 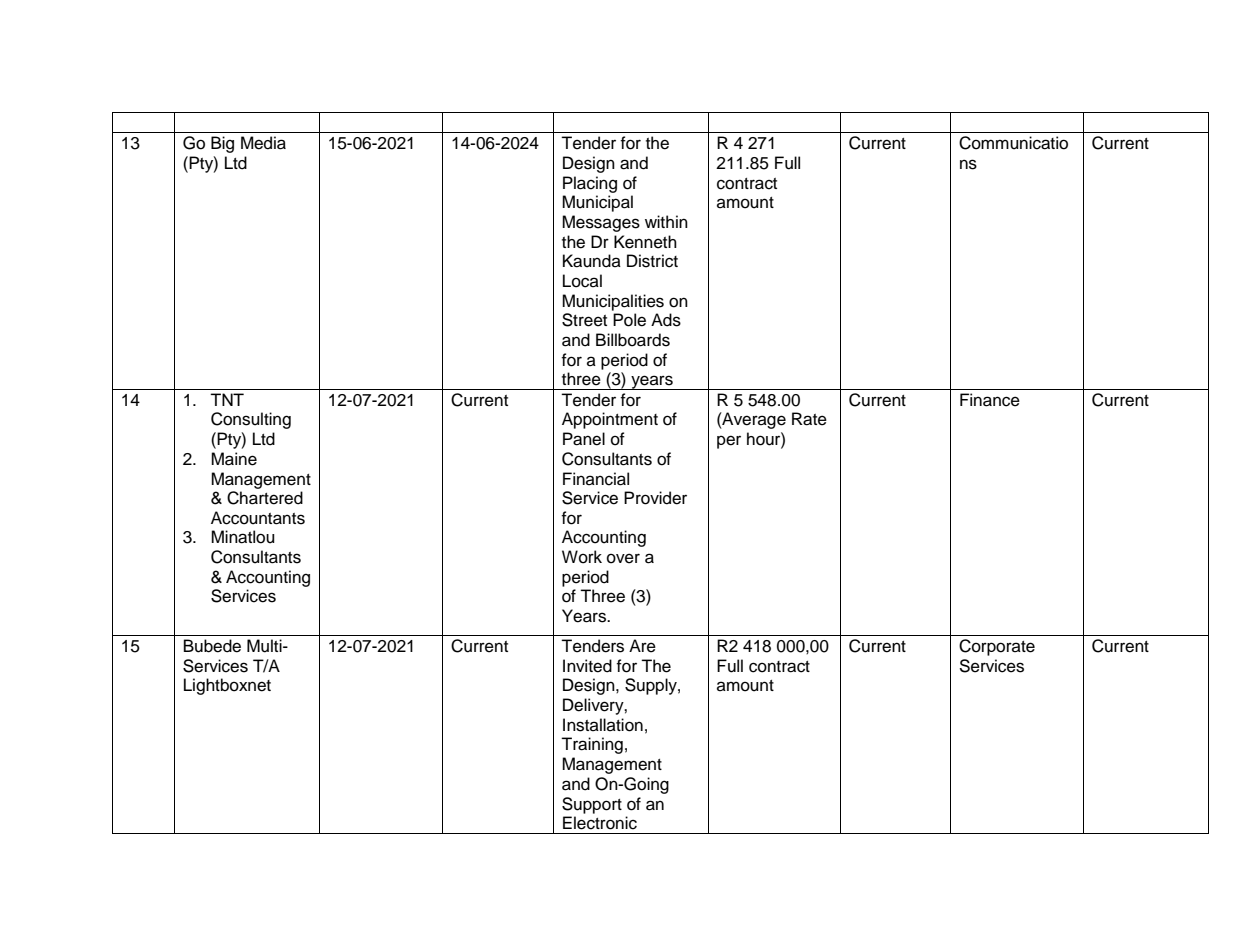 What do you see at coordinates (642, 646) in the page?
I see `Are` at bounding box center [642, 646].
